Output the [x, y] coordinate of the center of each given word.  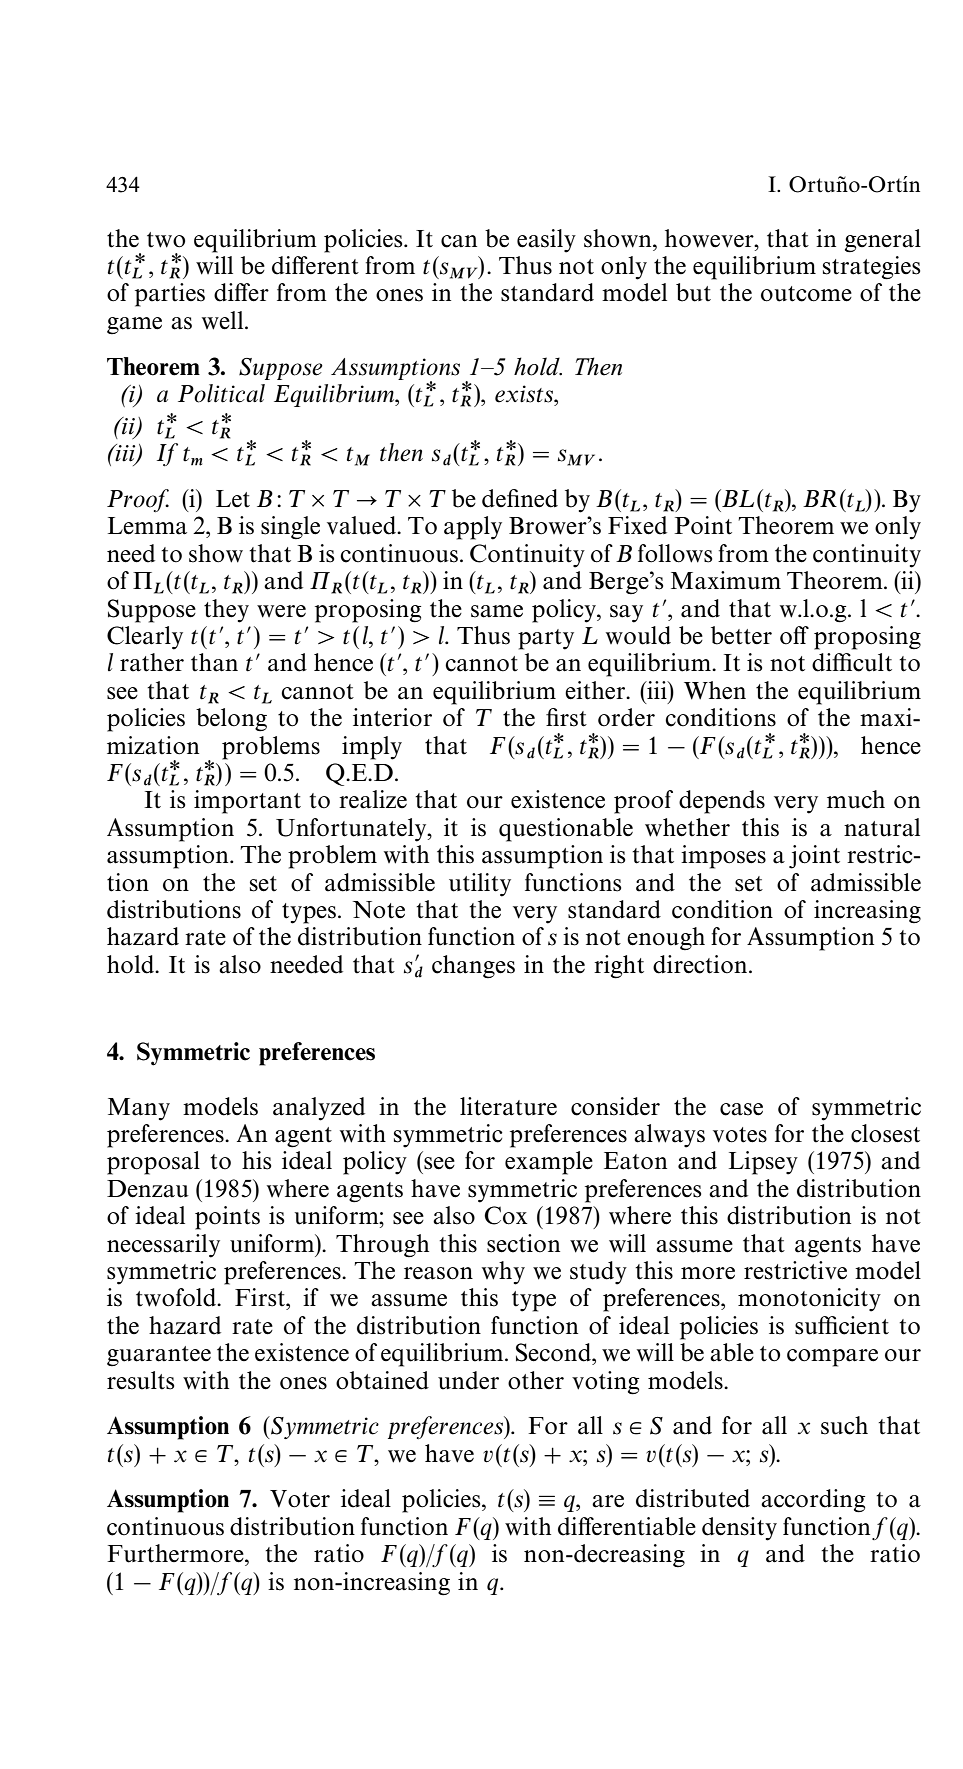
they [226, 611]
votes [740, 1135]
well [224, 320]
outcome [806, 294]
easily [546, 241]
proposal [153, 1163]
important [247, 802]
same [497, 611]
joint [814, 857]
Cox [506, 1215]
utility [480, 885]
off [794, 635]
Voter [300, 1499]
